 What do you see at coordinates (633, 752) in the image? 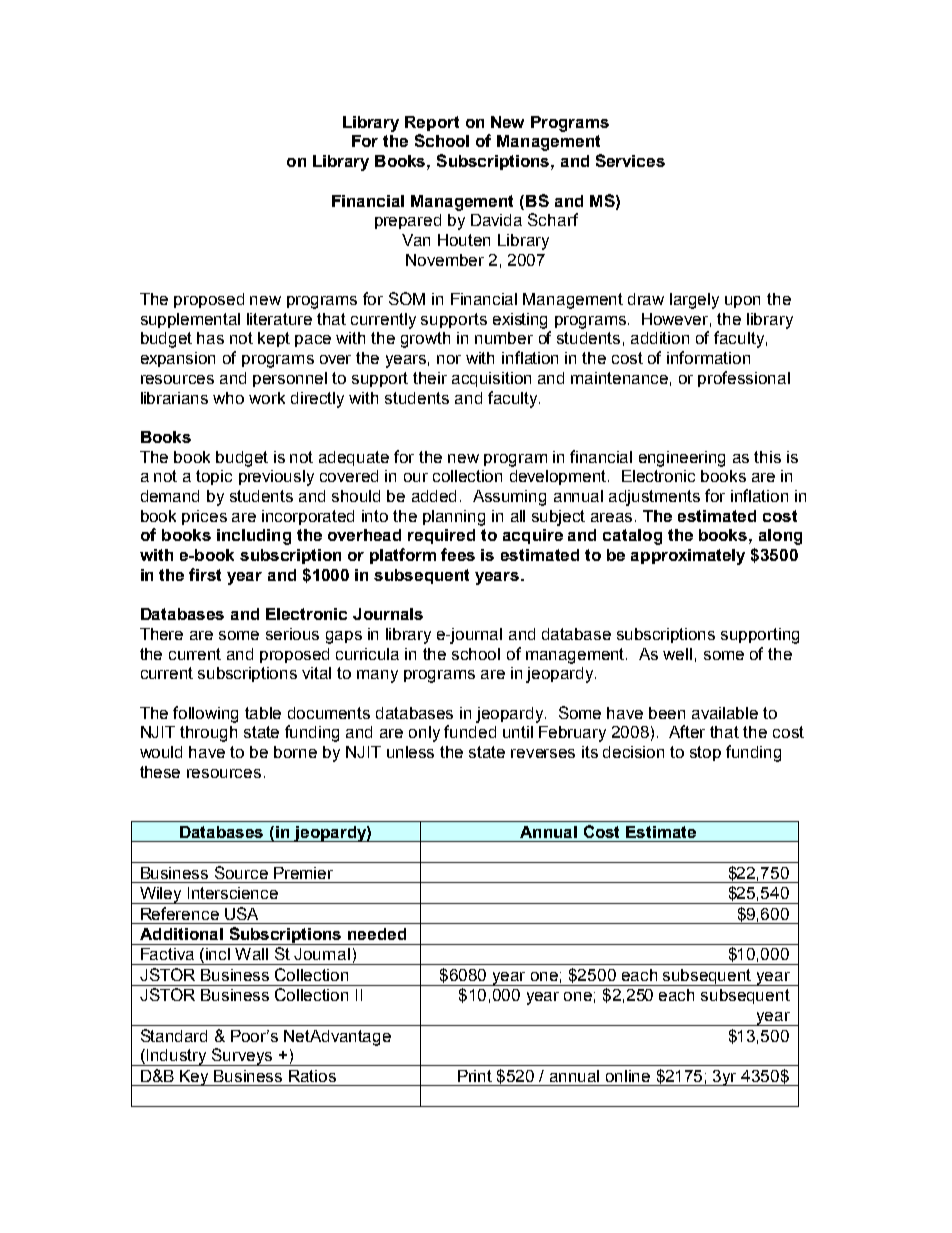
I see `decision` at bounding box center [633, 752].
